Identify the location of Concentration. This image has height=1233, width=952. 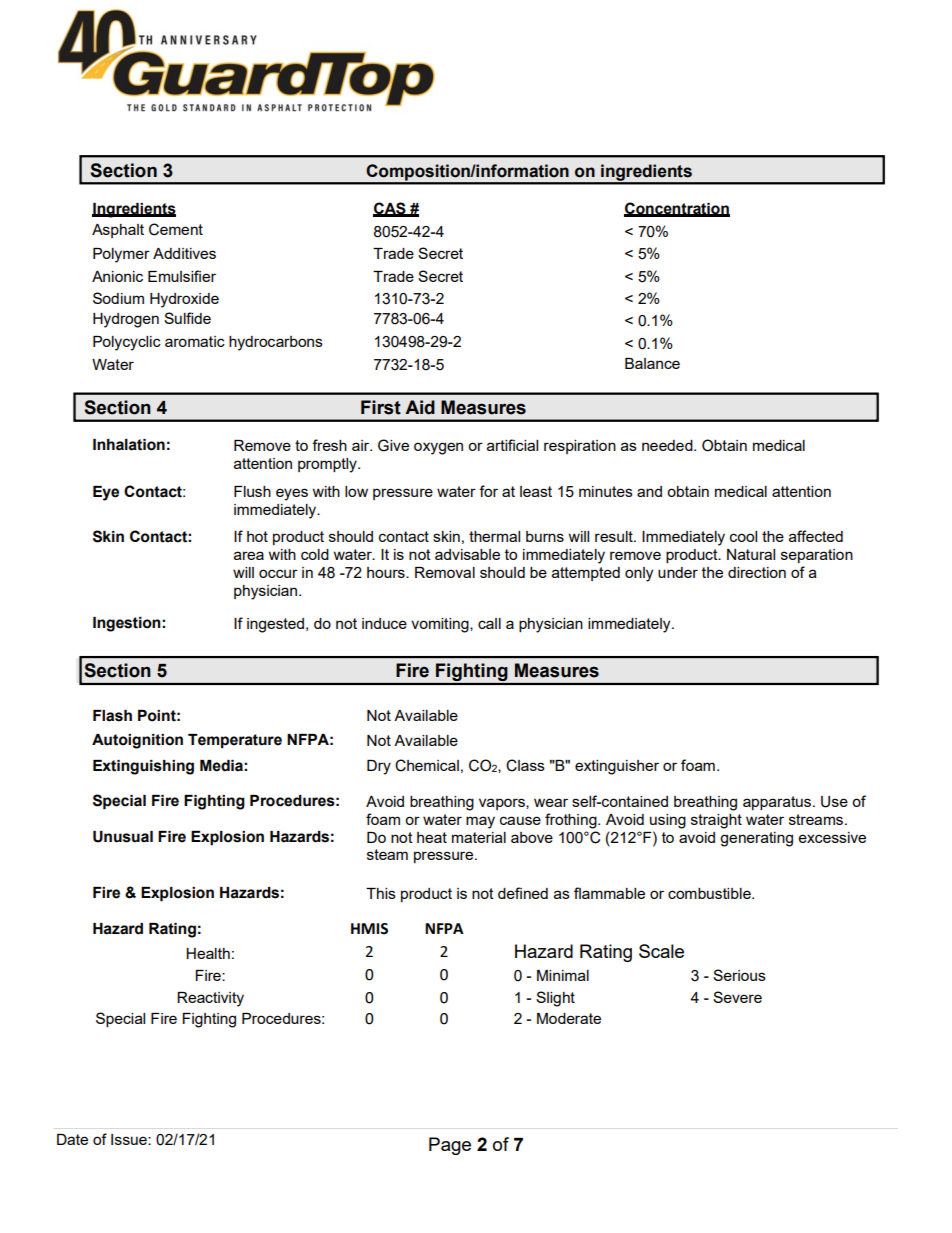
(677, 209).
